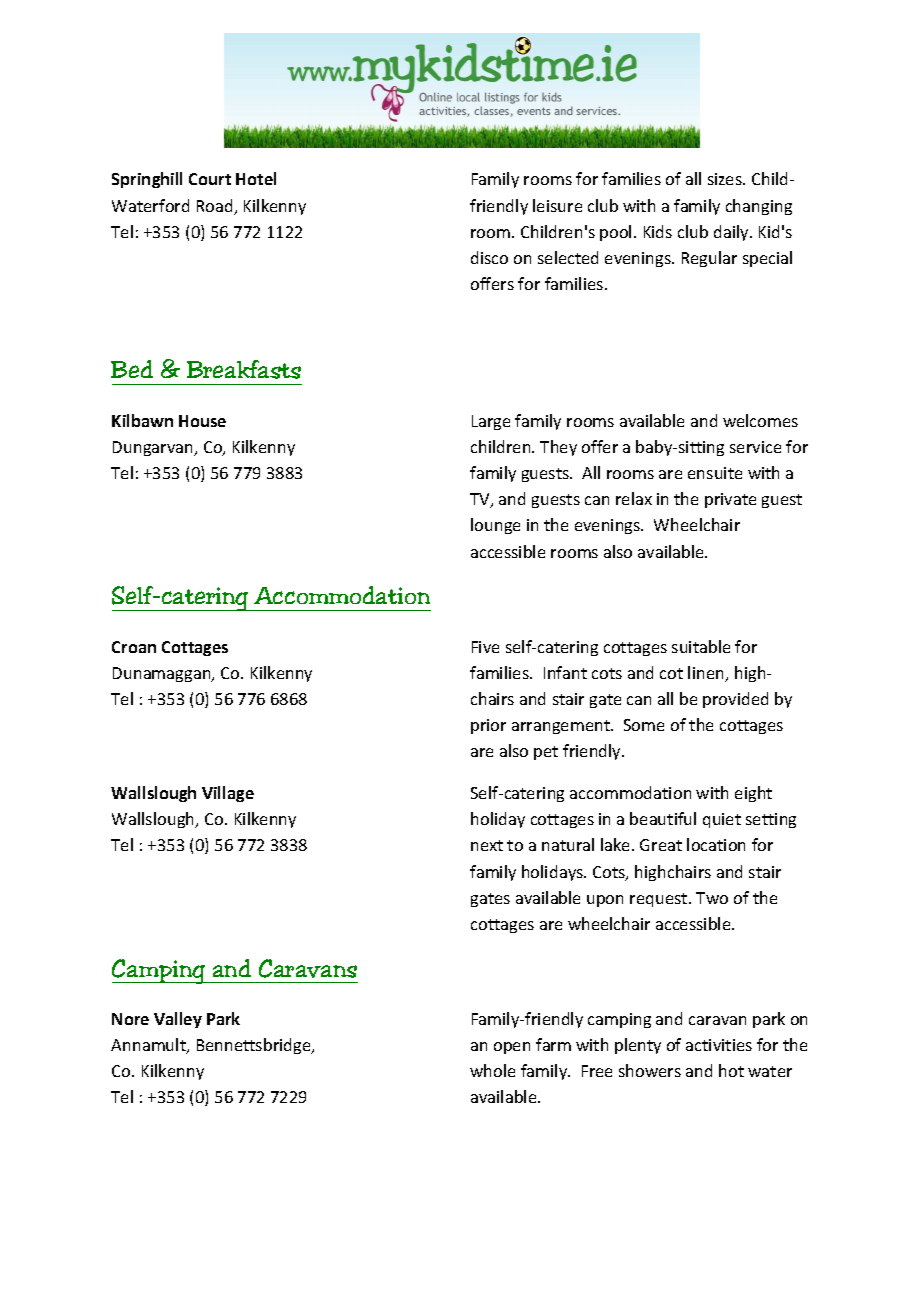  What do you see at coordinates (485, 647) in the screenshot?
I see `Five` at bounding box center [485, 647].
